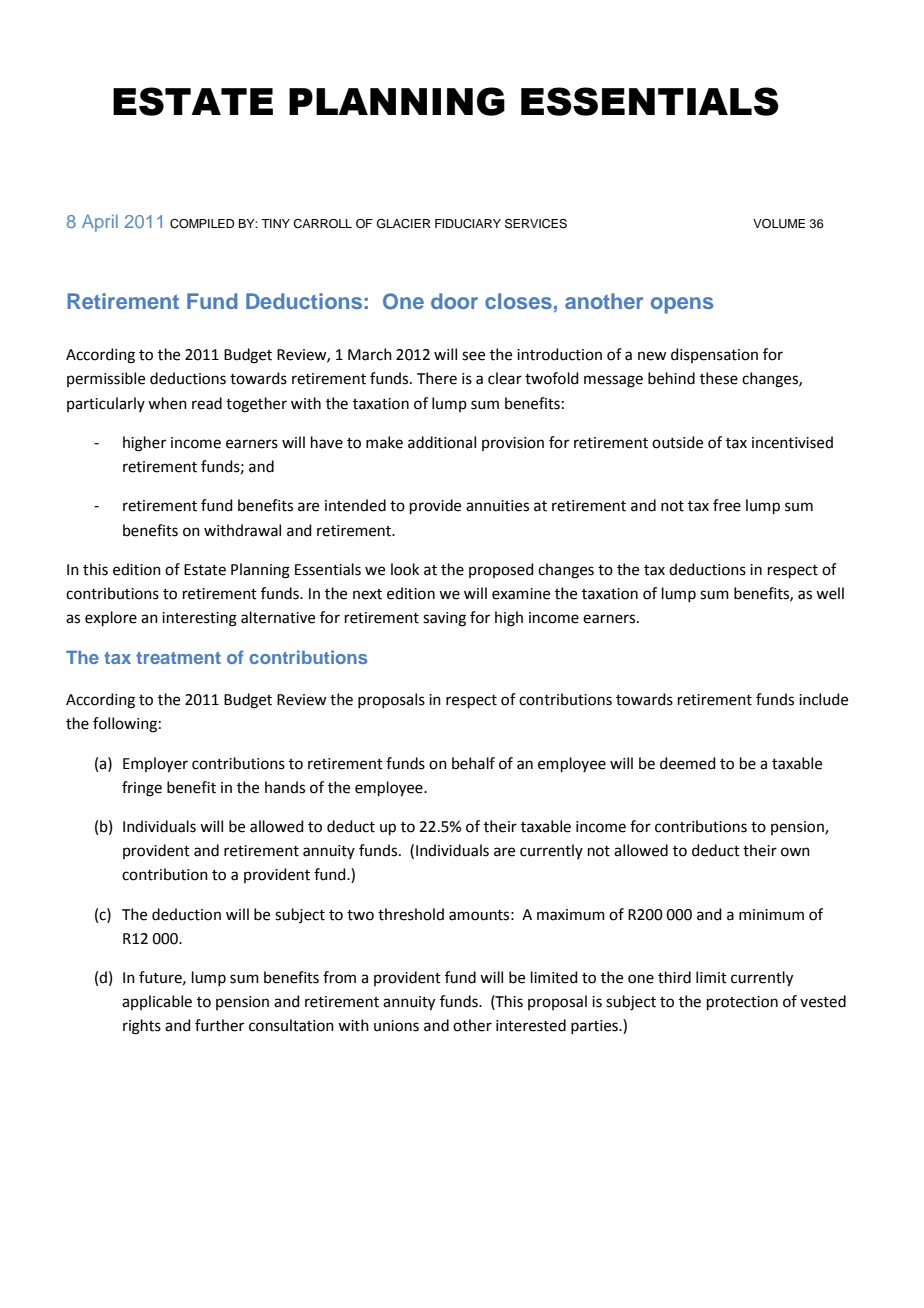 This screenshot has width=924, height=1308. I want to click on interesting, so click(199, 619).
